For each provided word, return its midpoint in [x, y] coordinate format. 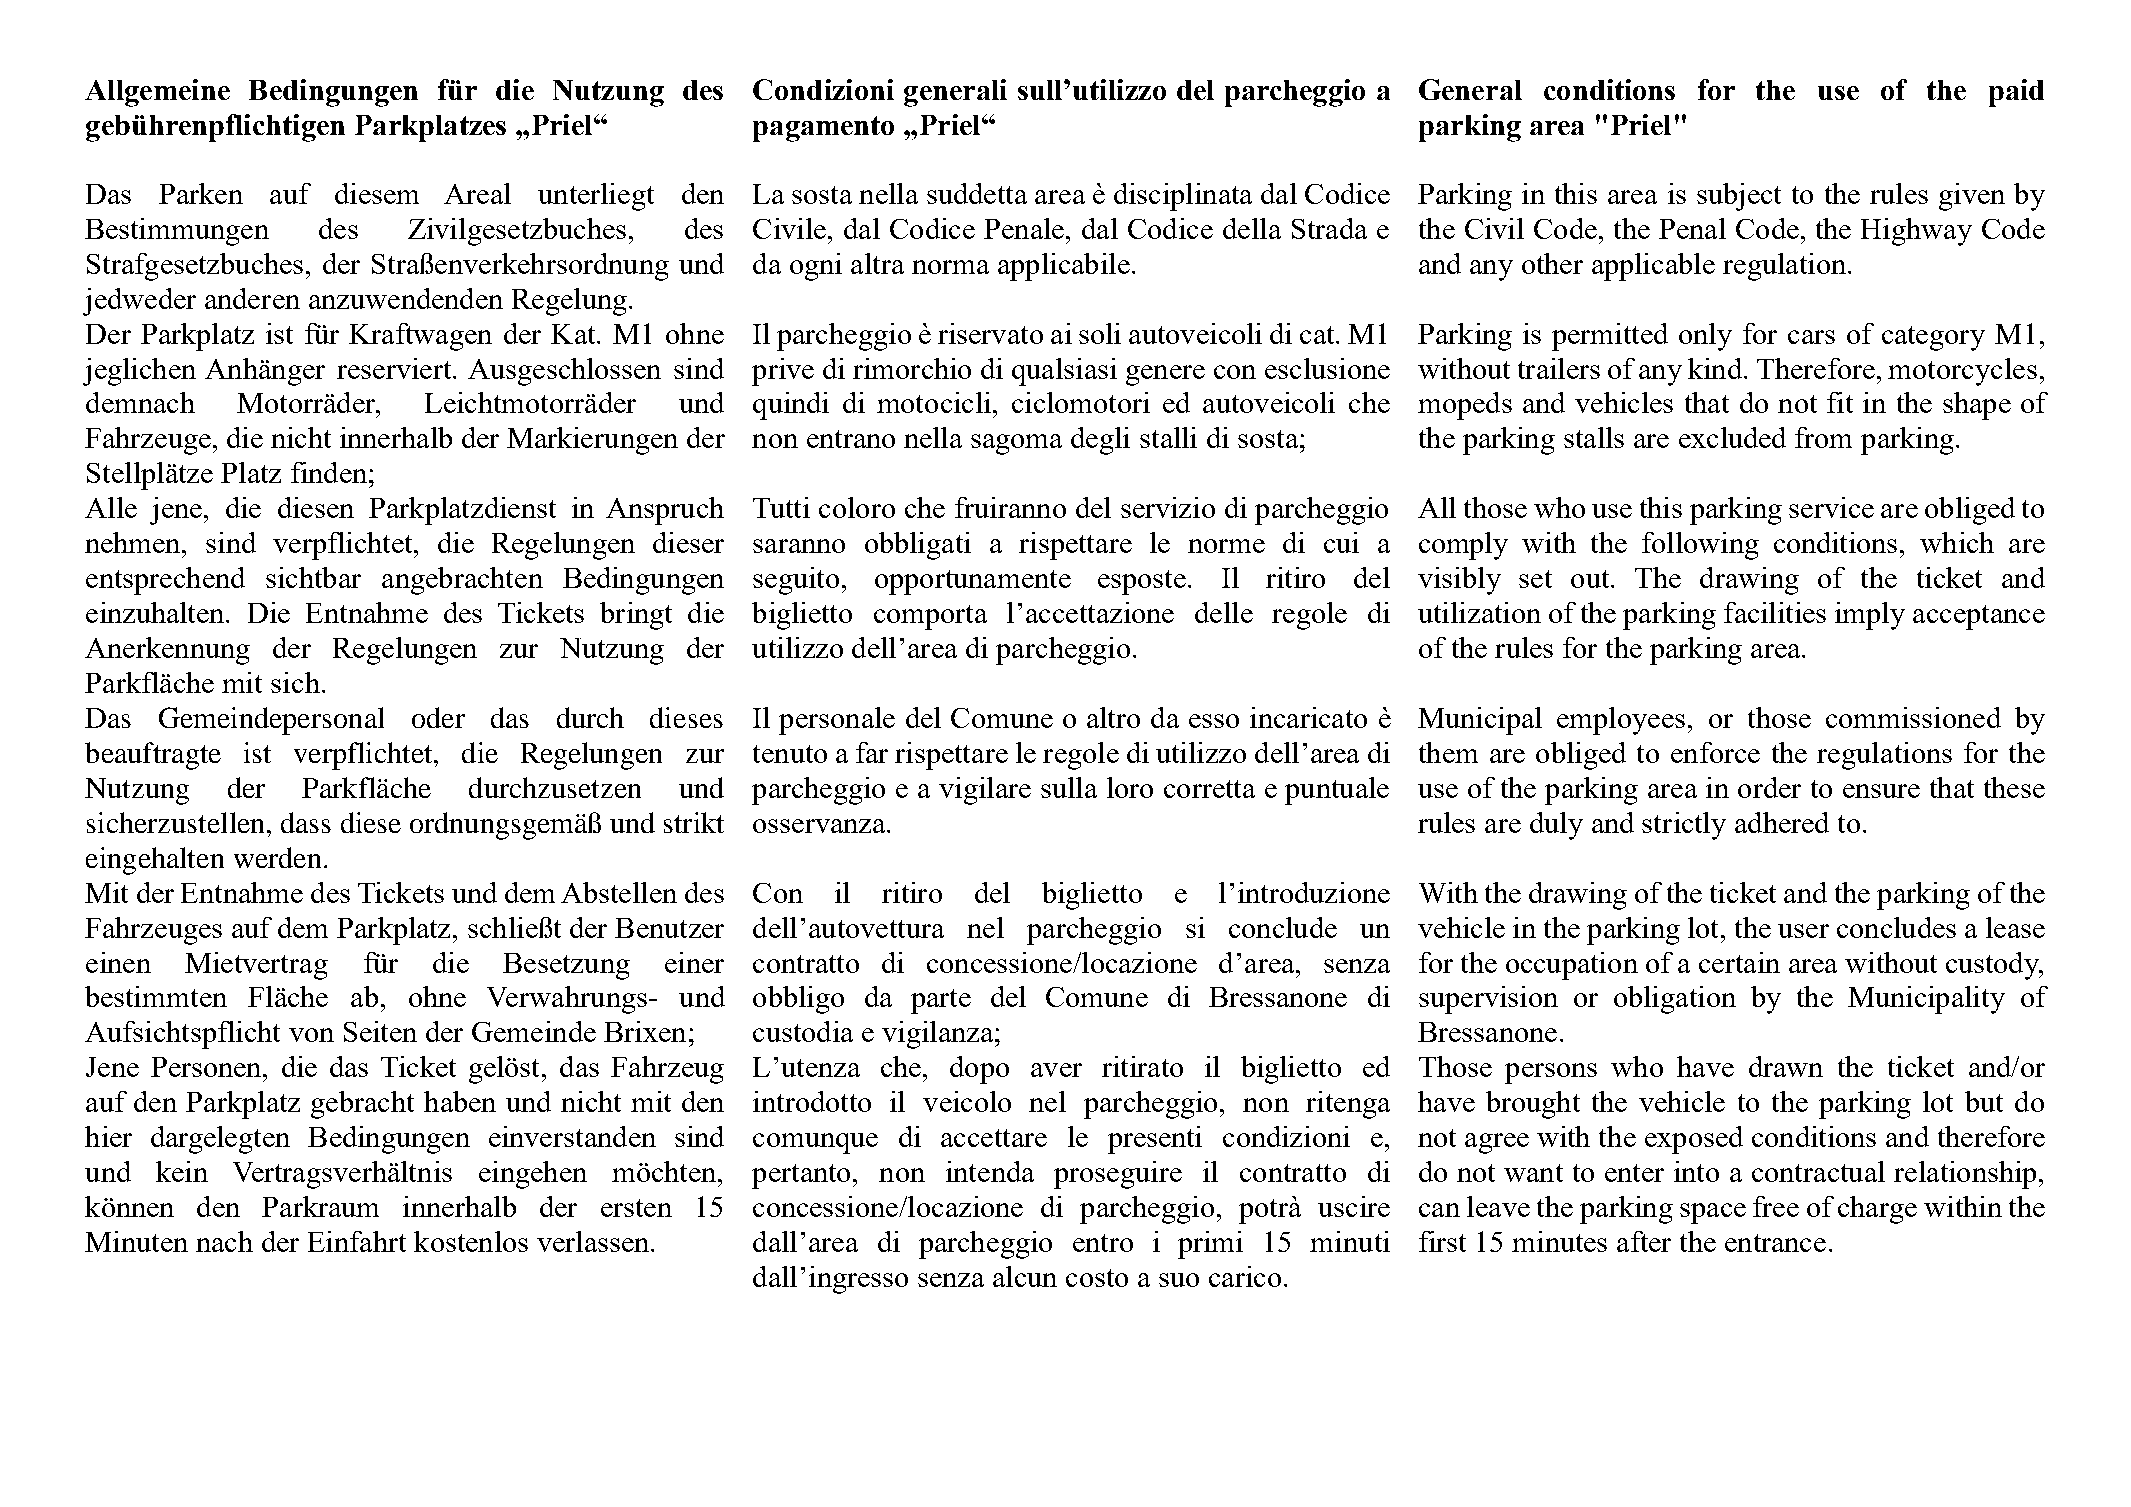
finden [329, 472]
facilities [1775, 612]
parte [941, 1001]
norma [950, 267]
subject [1739, 197]
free [1776, 1206]
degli [1100, 441]
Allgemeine [157, 93]
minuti [1350, 1241]
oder [438, 717]
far [872, 752]
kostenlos [471, 1241]
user [1803, 931]
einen [118, 962]
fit [1840, 402]
